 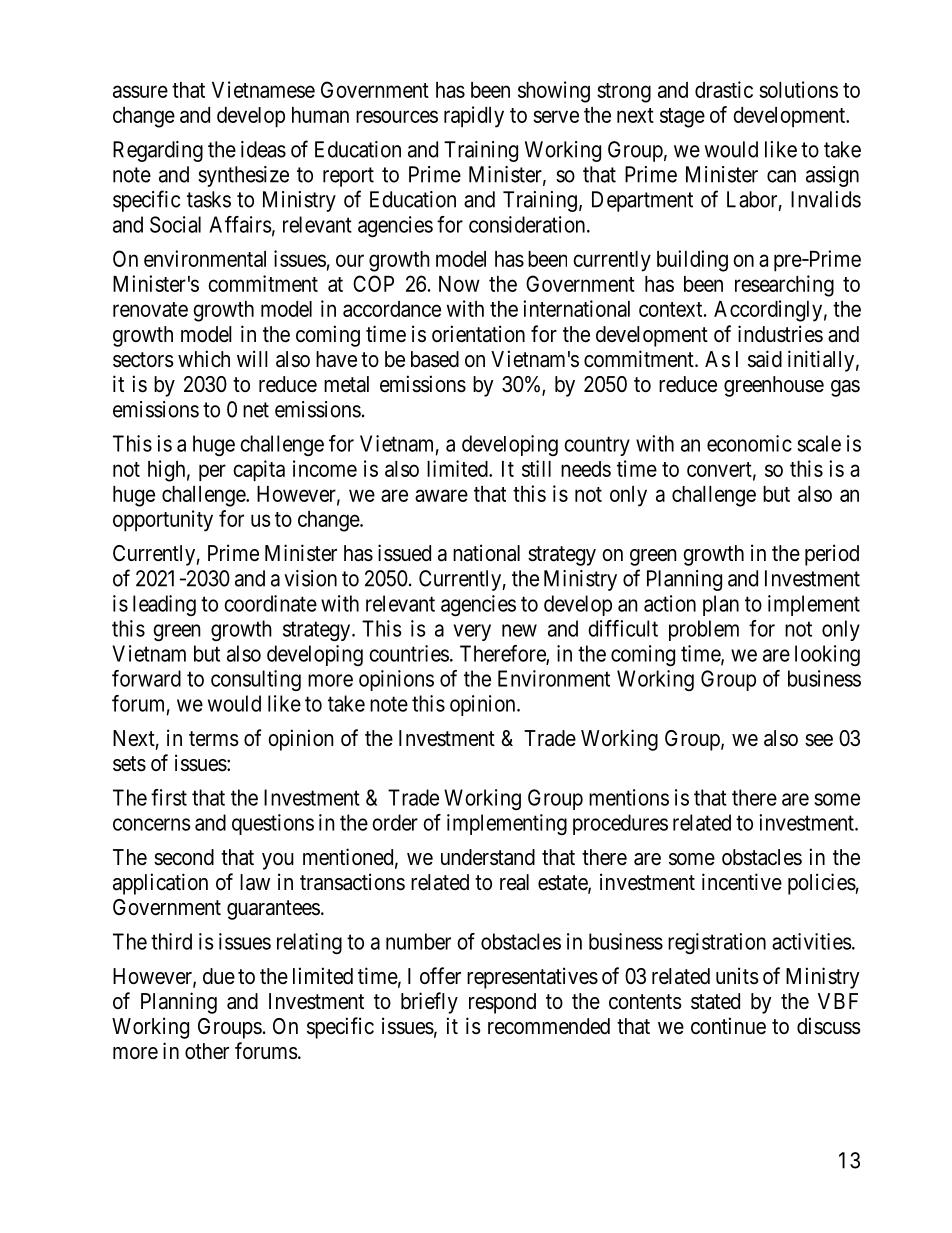 I want to click on coordinate, so click(x=270, y=603).
